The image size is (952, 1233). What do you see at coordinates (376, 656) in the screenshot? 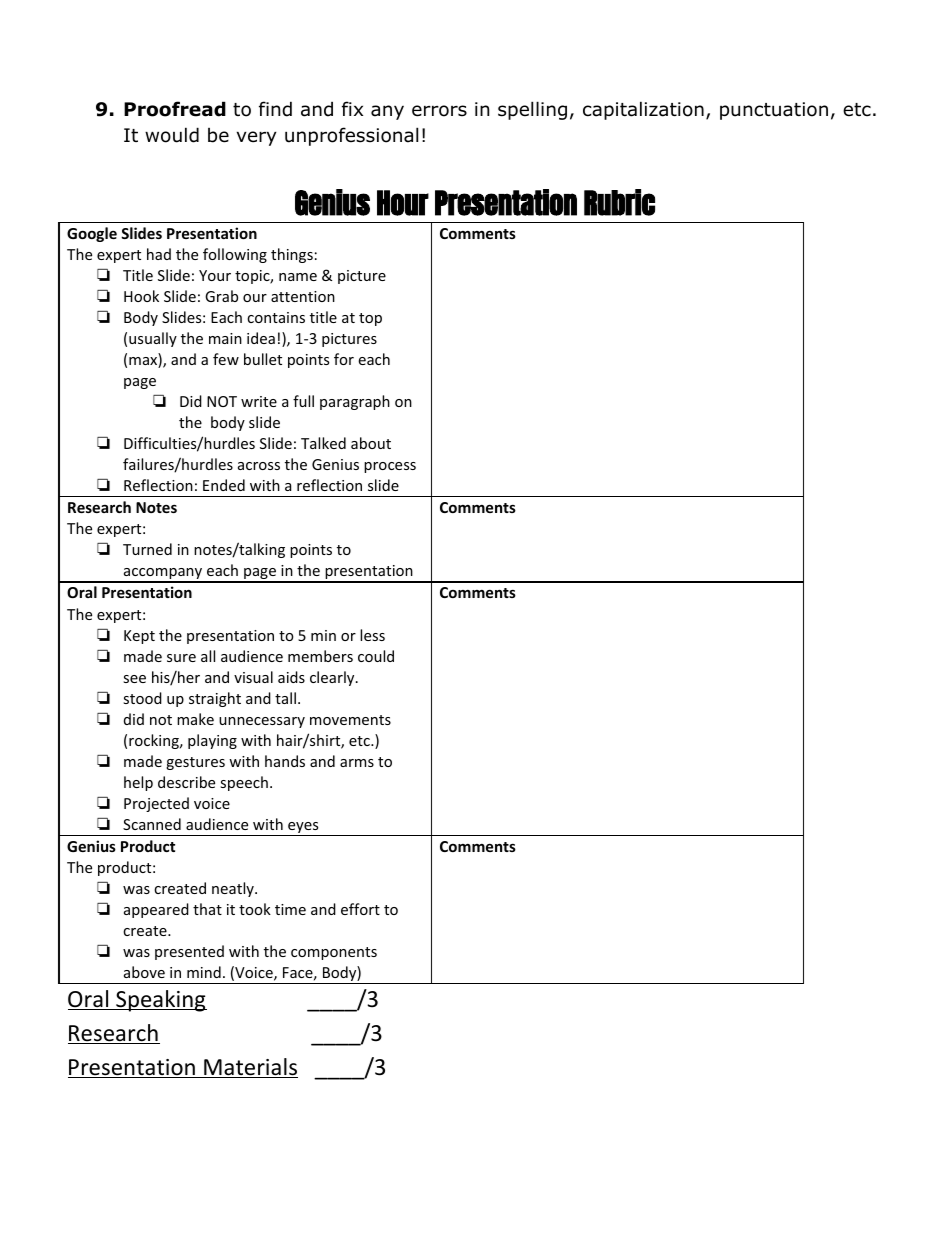
I see `could` at bounding box center [376, 656].
